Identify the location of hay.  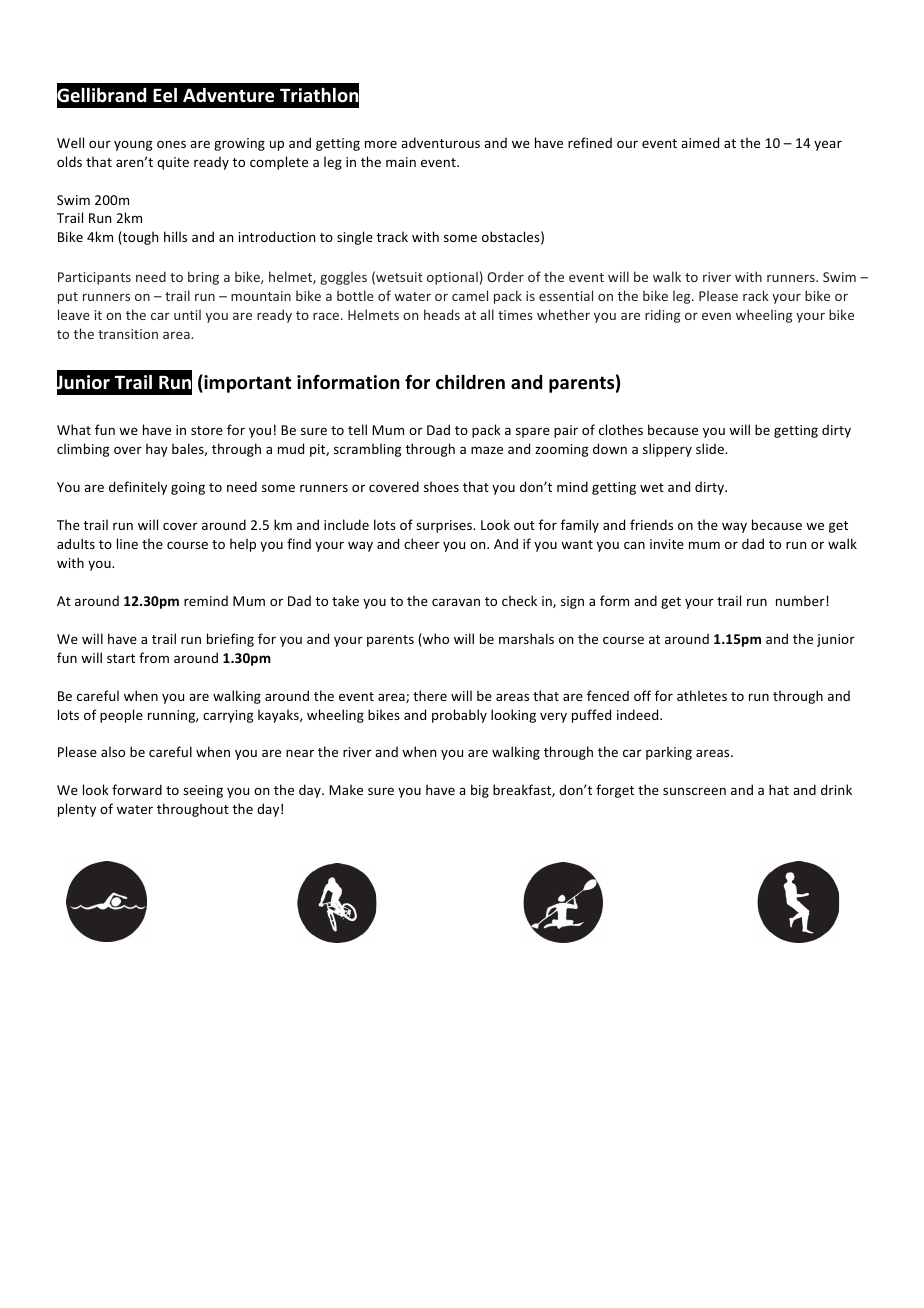
(157, 450).
